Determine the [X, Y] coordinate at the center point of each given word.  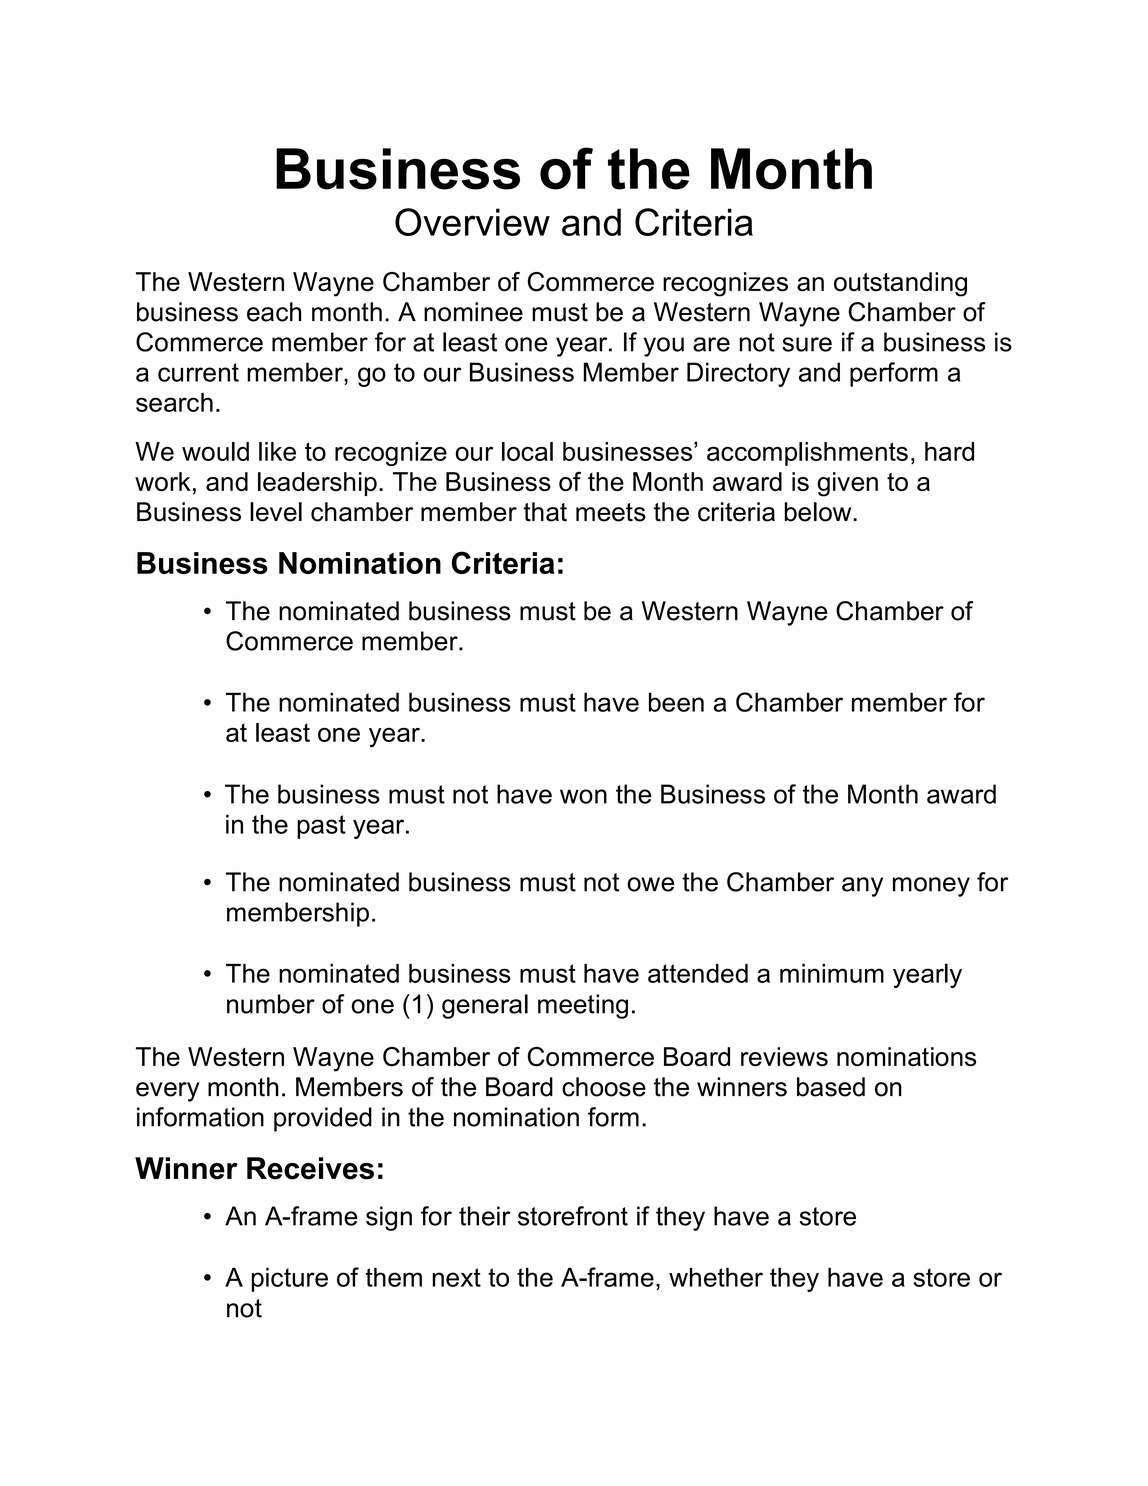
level [276, 512]
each [274, 312]
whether [716, 1277]
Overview [472, 222]
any [862, 887]
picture [289, 1279]
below [819, 512]
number [271, 1004]
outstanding [900, 284]
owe [650, 884]
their [485, 1216]
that [545, 512]
